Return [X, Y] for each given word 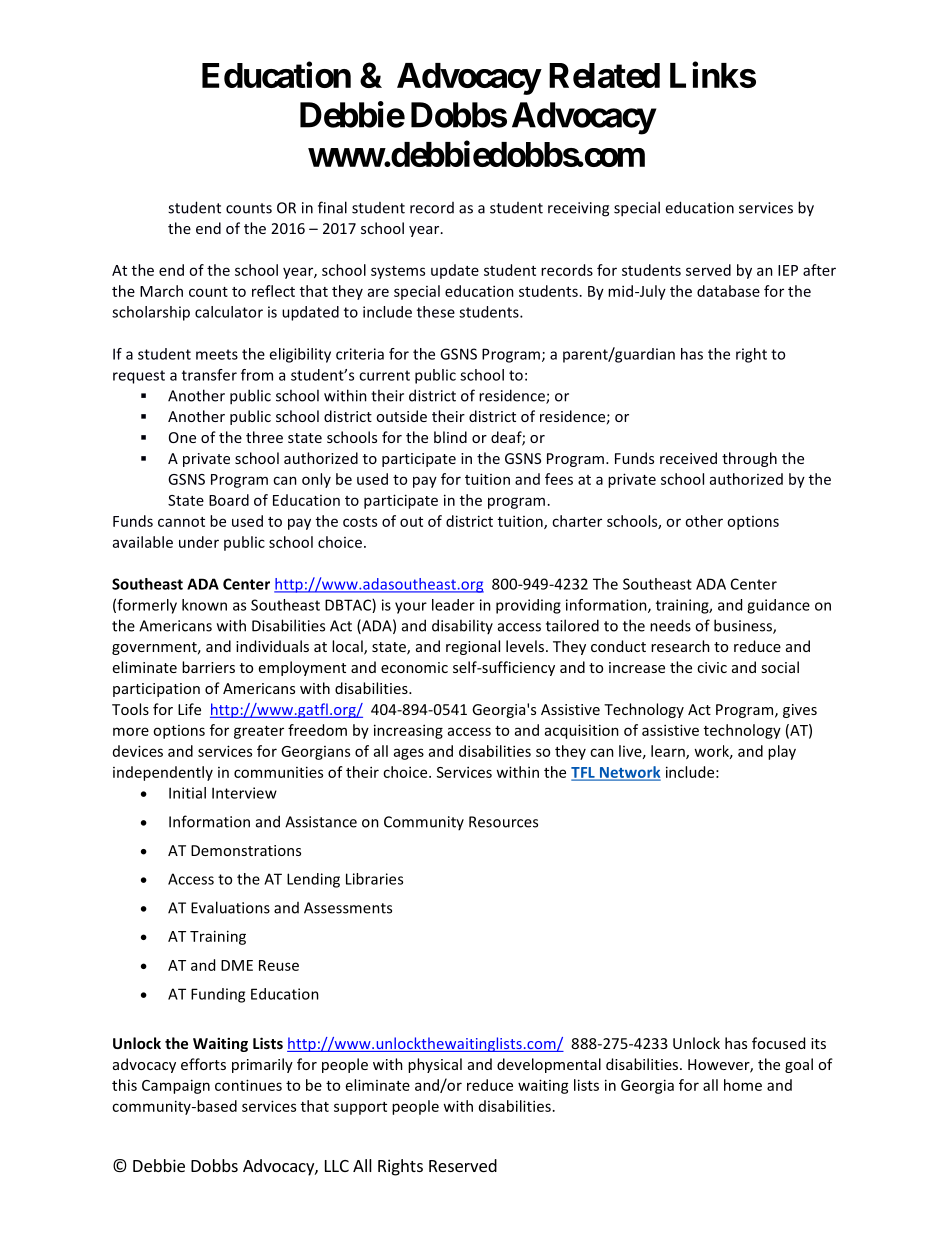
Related [604, 75]
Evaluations [230, 907]
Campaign [176, 1086]
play [782, 752]
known [204, 605]
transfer [209, 375]
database [728, 291]
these [436, 312]
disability [462, 626]
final [332, 207]
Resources [503, 822]
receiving [578, 209]
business [744, 626]
